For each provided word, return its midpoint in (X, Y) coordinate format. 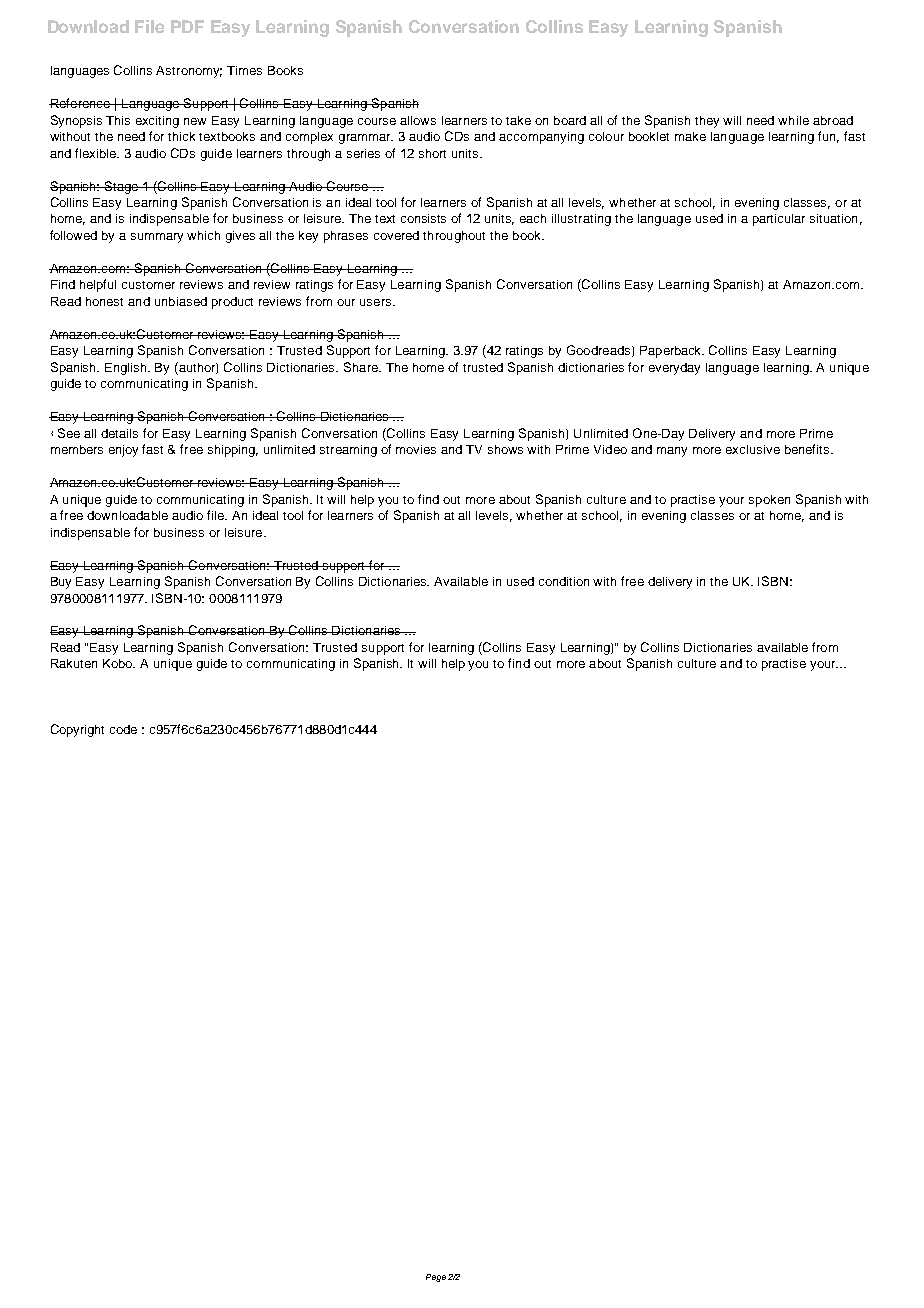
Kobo (119, 663)
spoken (769, 501)
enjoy (123, 451)
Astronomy (189, 72)
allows (418, 120)
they (707, 122)
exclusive (753, 449)
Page (436, 1278)
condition (564, 581)
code (123, 729)
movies (416, 449)
